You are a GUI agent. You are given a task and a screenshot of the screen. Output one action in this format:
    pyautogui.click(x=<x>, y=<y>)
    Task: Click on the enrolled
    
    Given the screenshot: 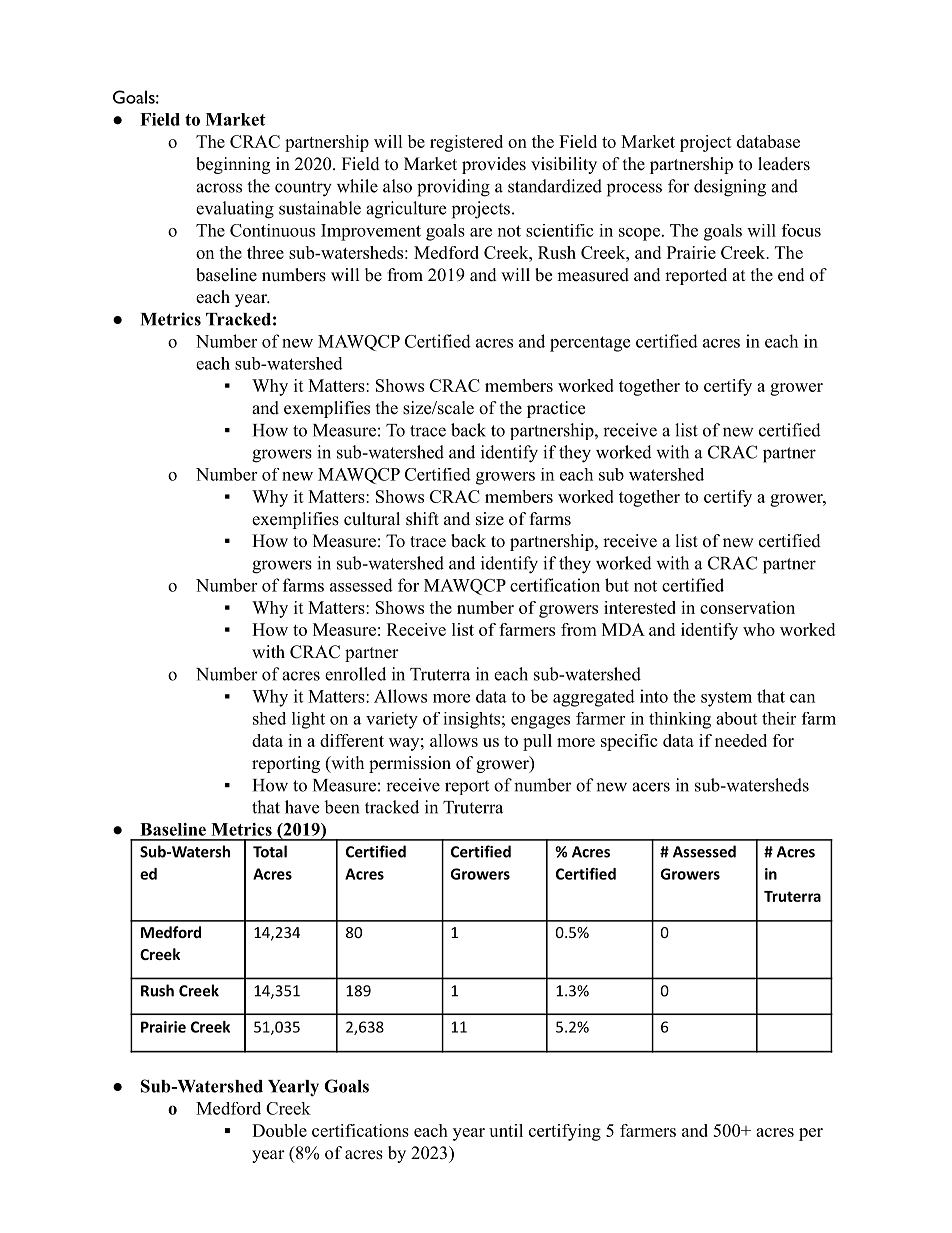 What is the action you would take?
    pyautogui.click(x=355, y=674)
